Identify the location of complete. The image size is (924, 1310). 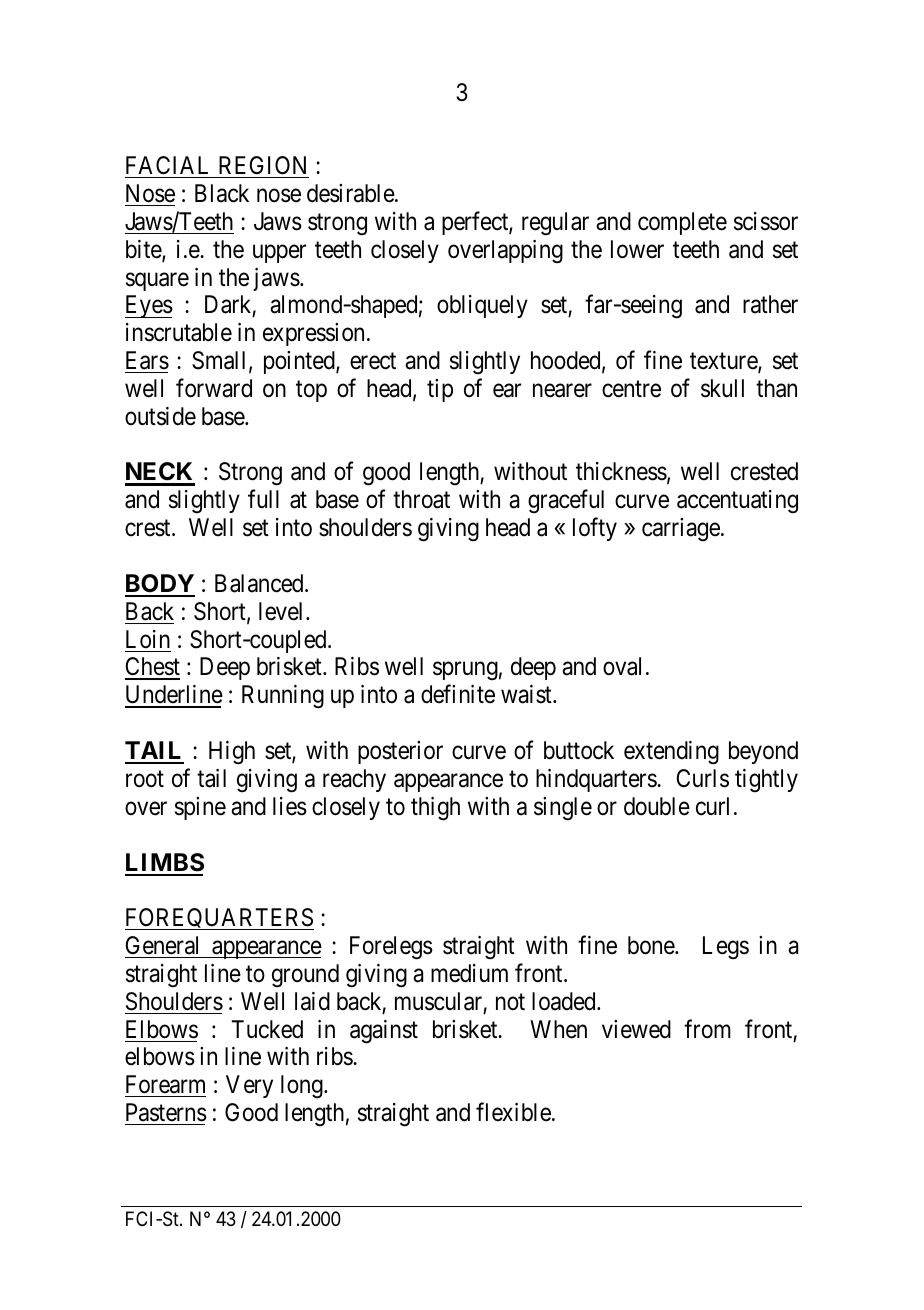
(682, 223).
